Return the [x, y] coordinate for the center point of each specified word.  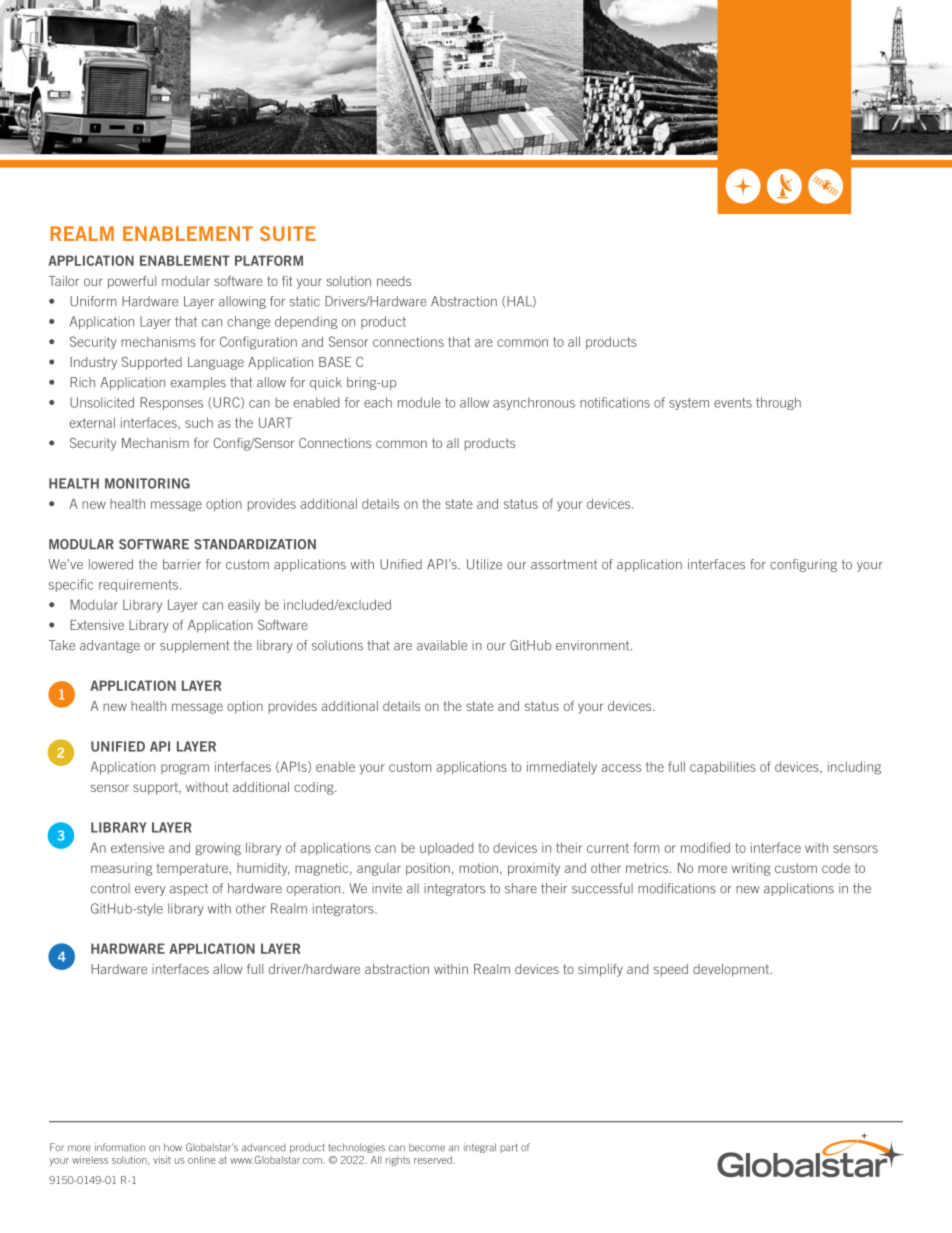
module [419, 402]
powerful [132, 282]
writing [751, 869]
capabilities [723, 768]
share [521, 888]
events [733, 403]
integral [480, 1148]
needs [394, 281]
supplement [194, 646]
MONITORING [147, 483]
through [778, 403]
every [150, 891]
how [173, 1147]
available [442, 645]
